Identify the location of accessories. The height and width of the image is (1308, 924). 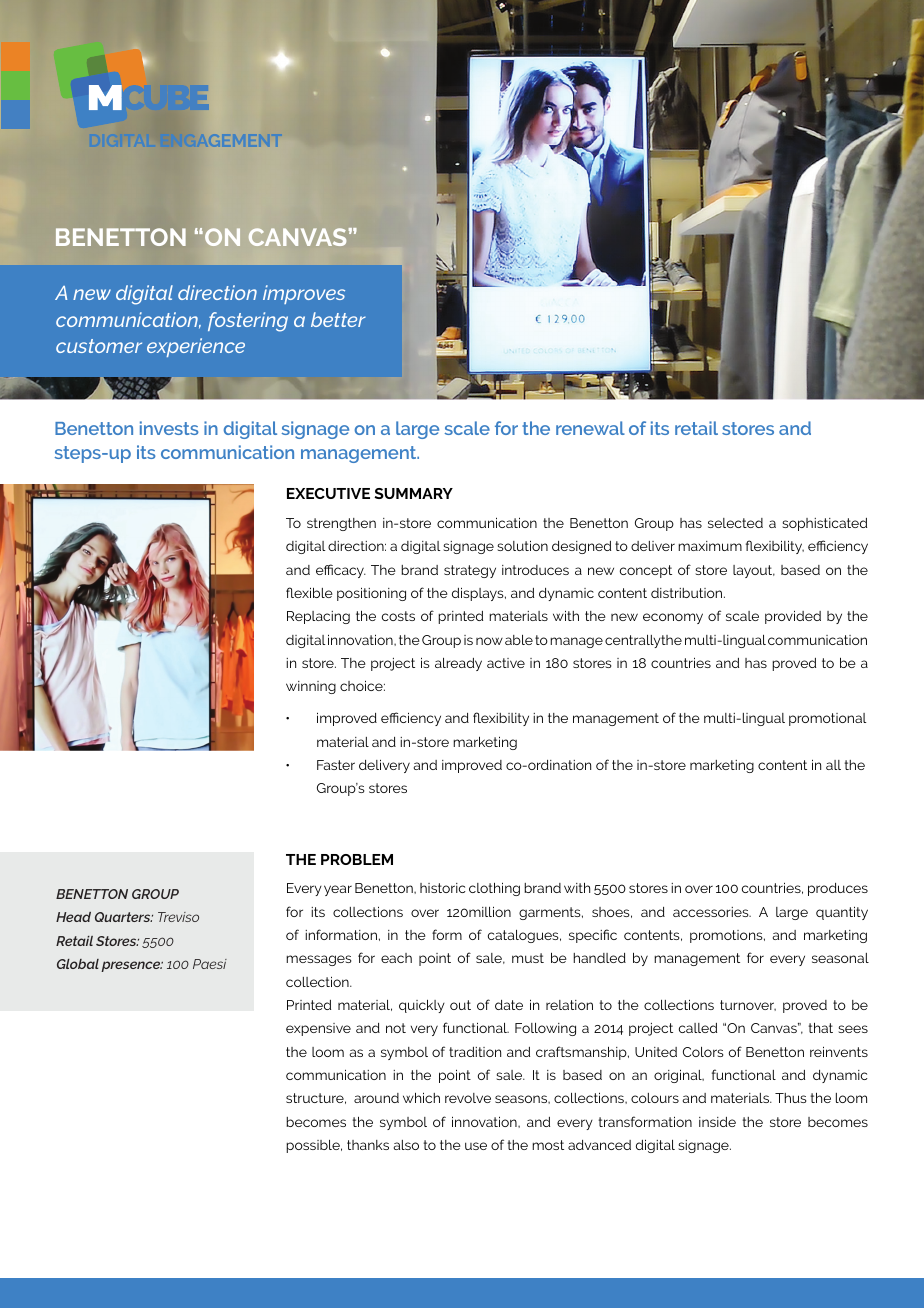
(712, 912).
